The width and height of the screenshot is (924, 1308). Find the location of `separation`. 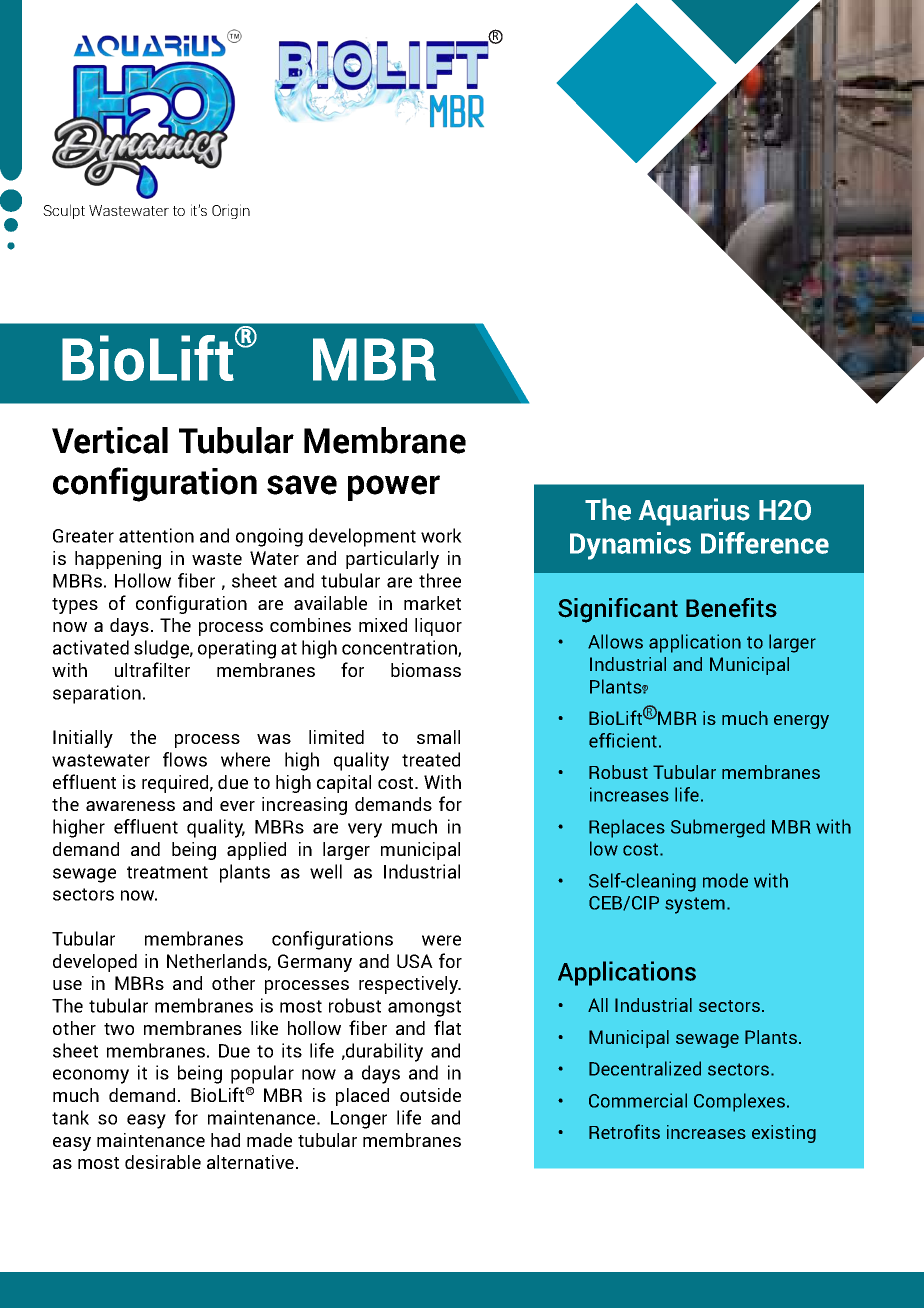

separation is located at coordinates (97, 694).
